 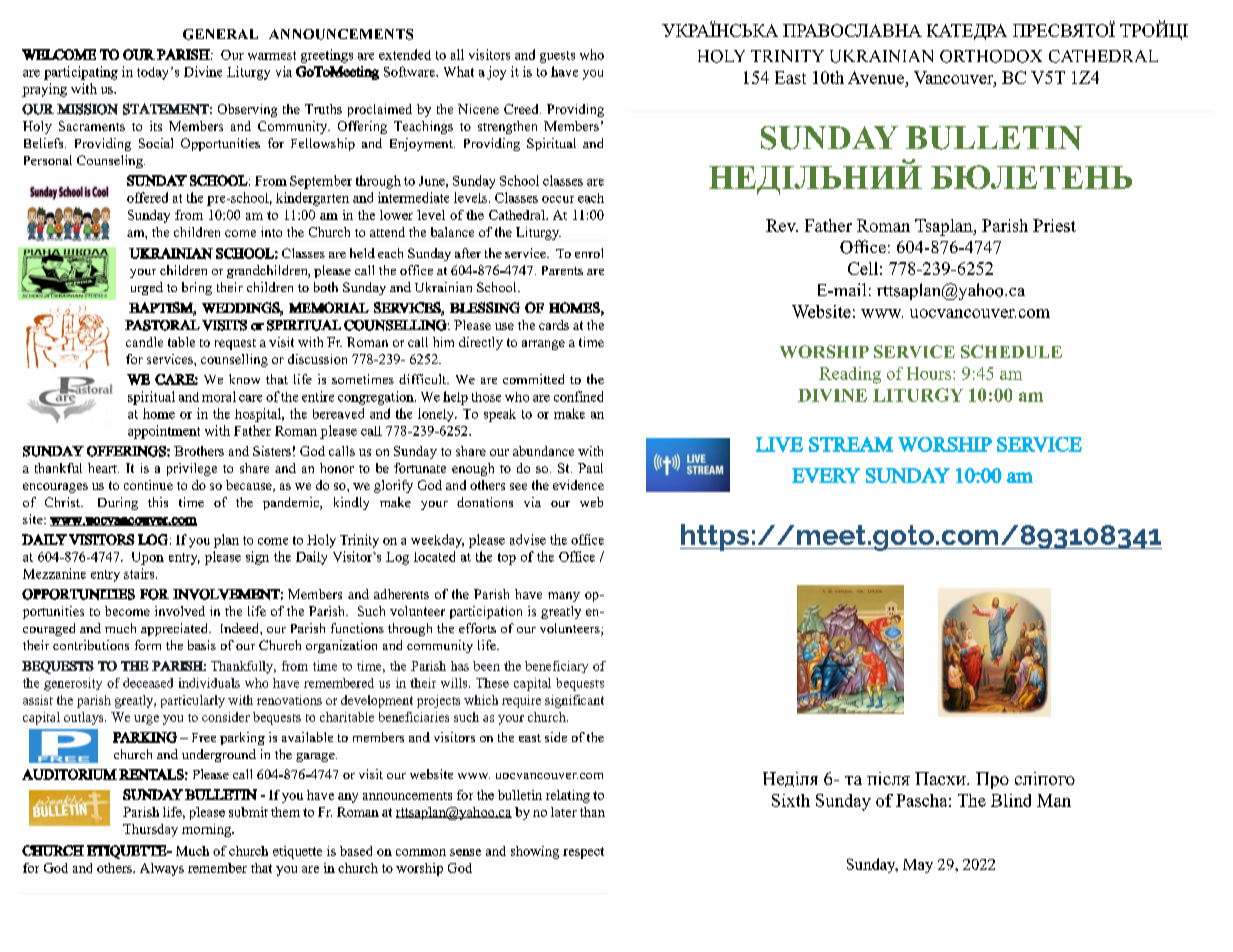 What do you see at coordinates (81, 73) in the page?
I see `participating` at bounding box center [81, 73].
